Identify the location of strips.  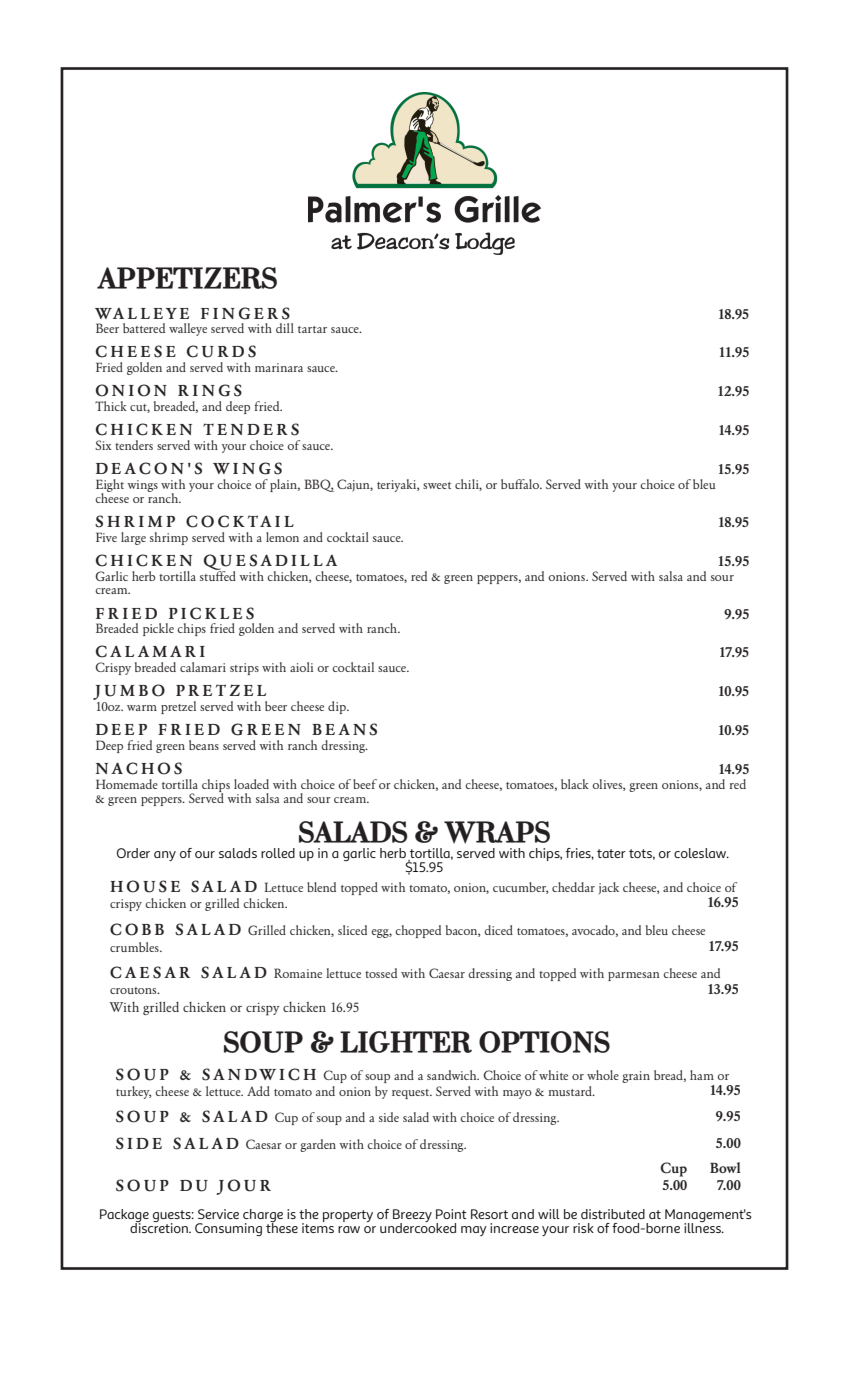
(244, 669).
